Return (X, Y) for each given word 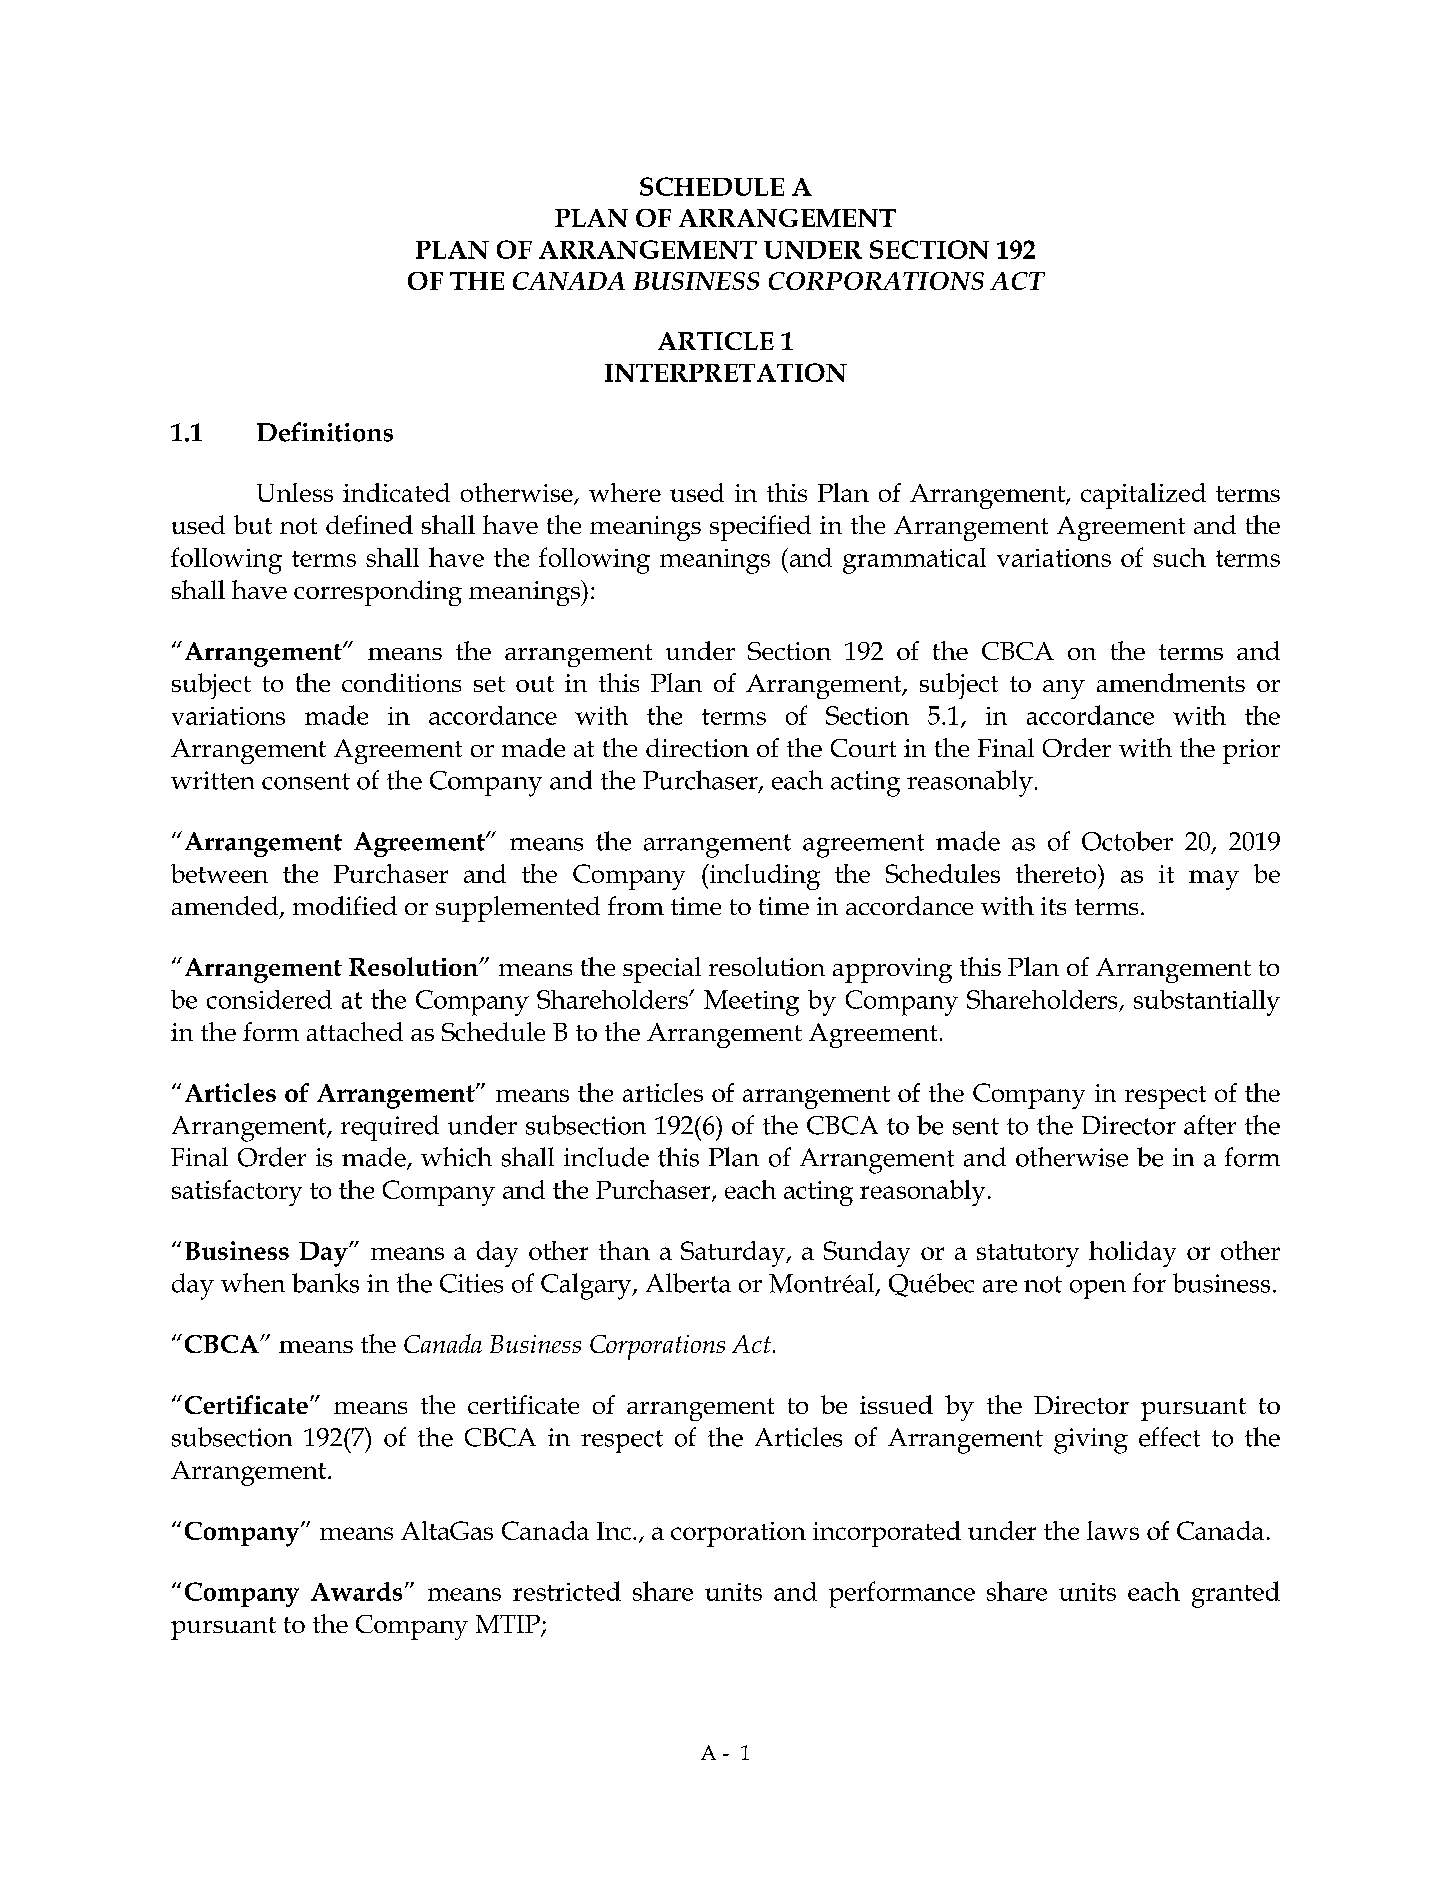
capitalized (1143, 496)
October (1127, 841)
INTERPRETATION (726, 372)
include (606, 1157)
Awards (356, 1591)
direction (697, 747)
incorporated (887, 1534)
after (1210, 1125)
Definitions (325, 432)
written (212, 780)
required (390, 1128)
